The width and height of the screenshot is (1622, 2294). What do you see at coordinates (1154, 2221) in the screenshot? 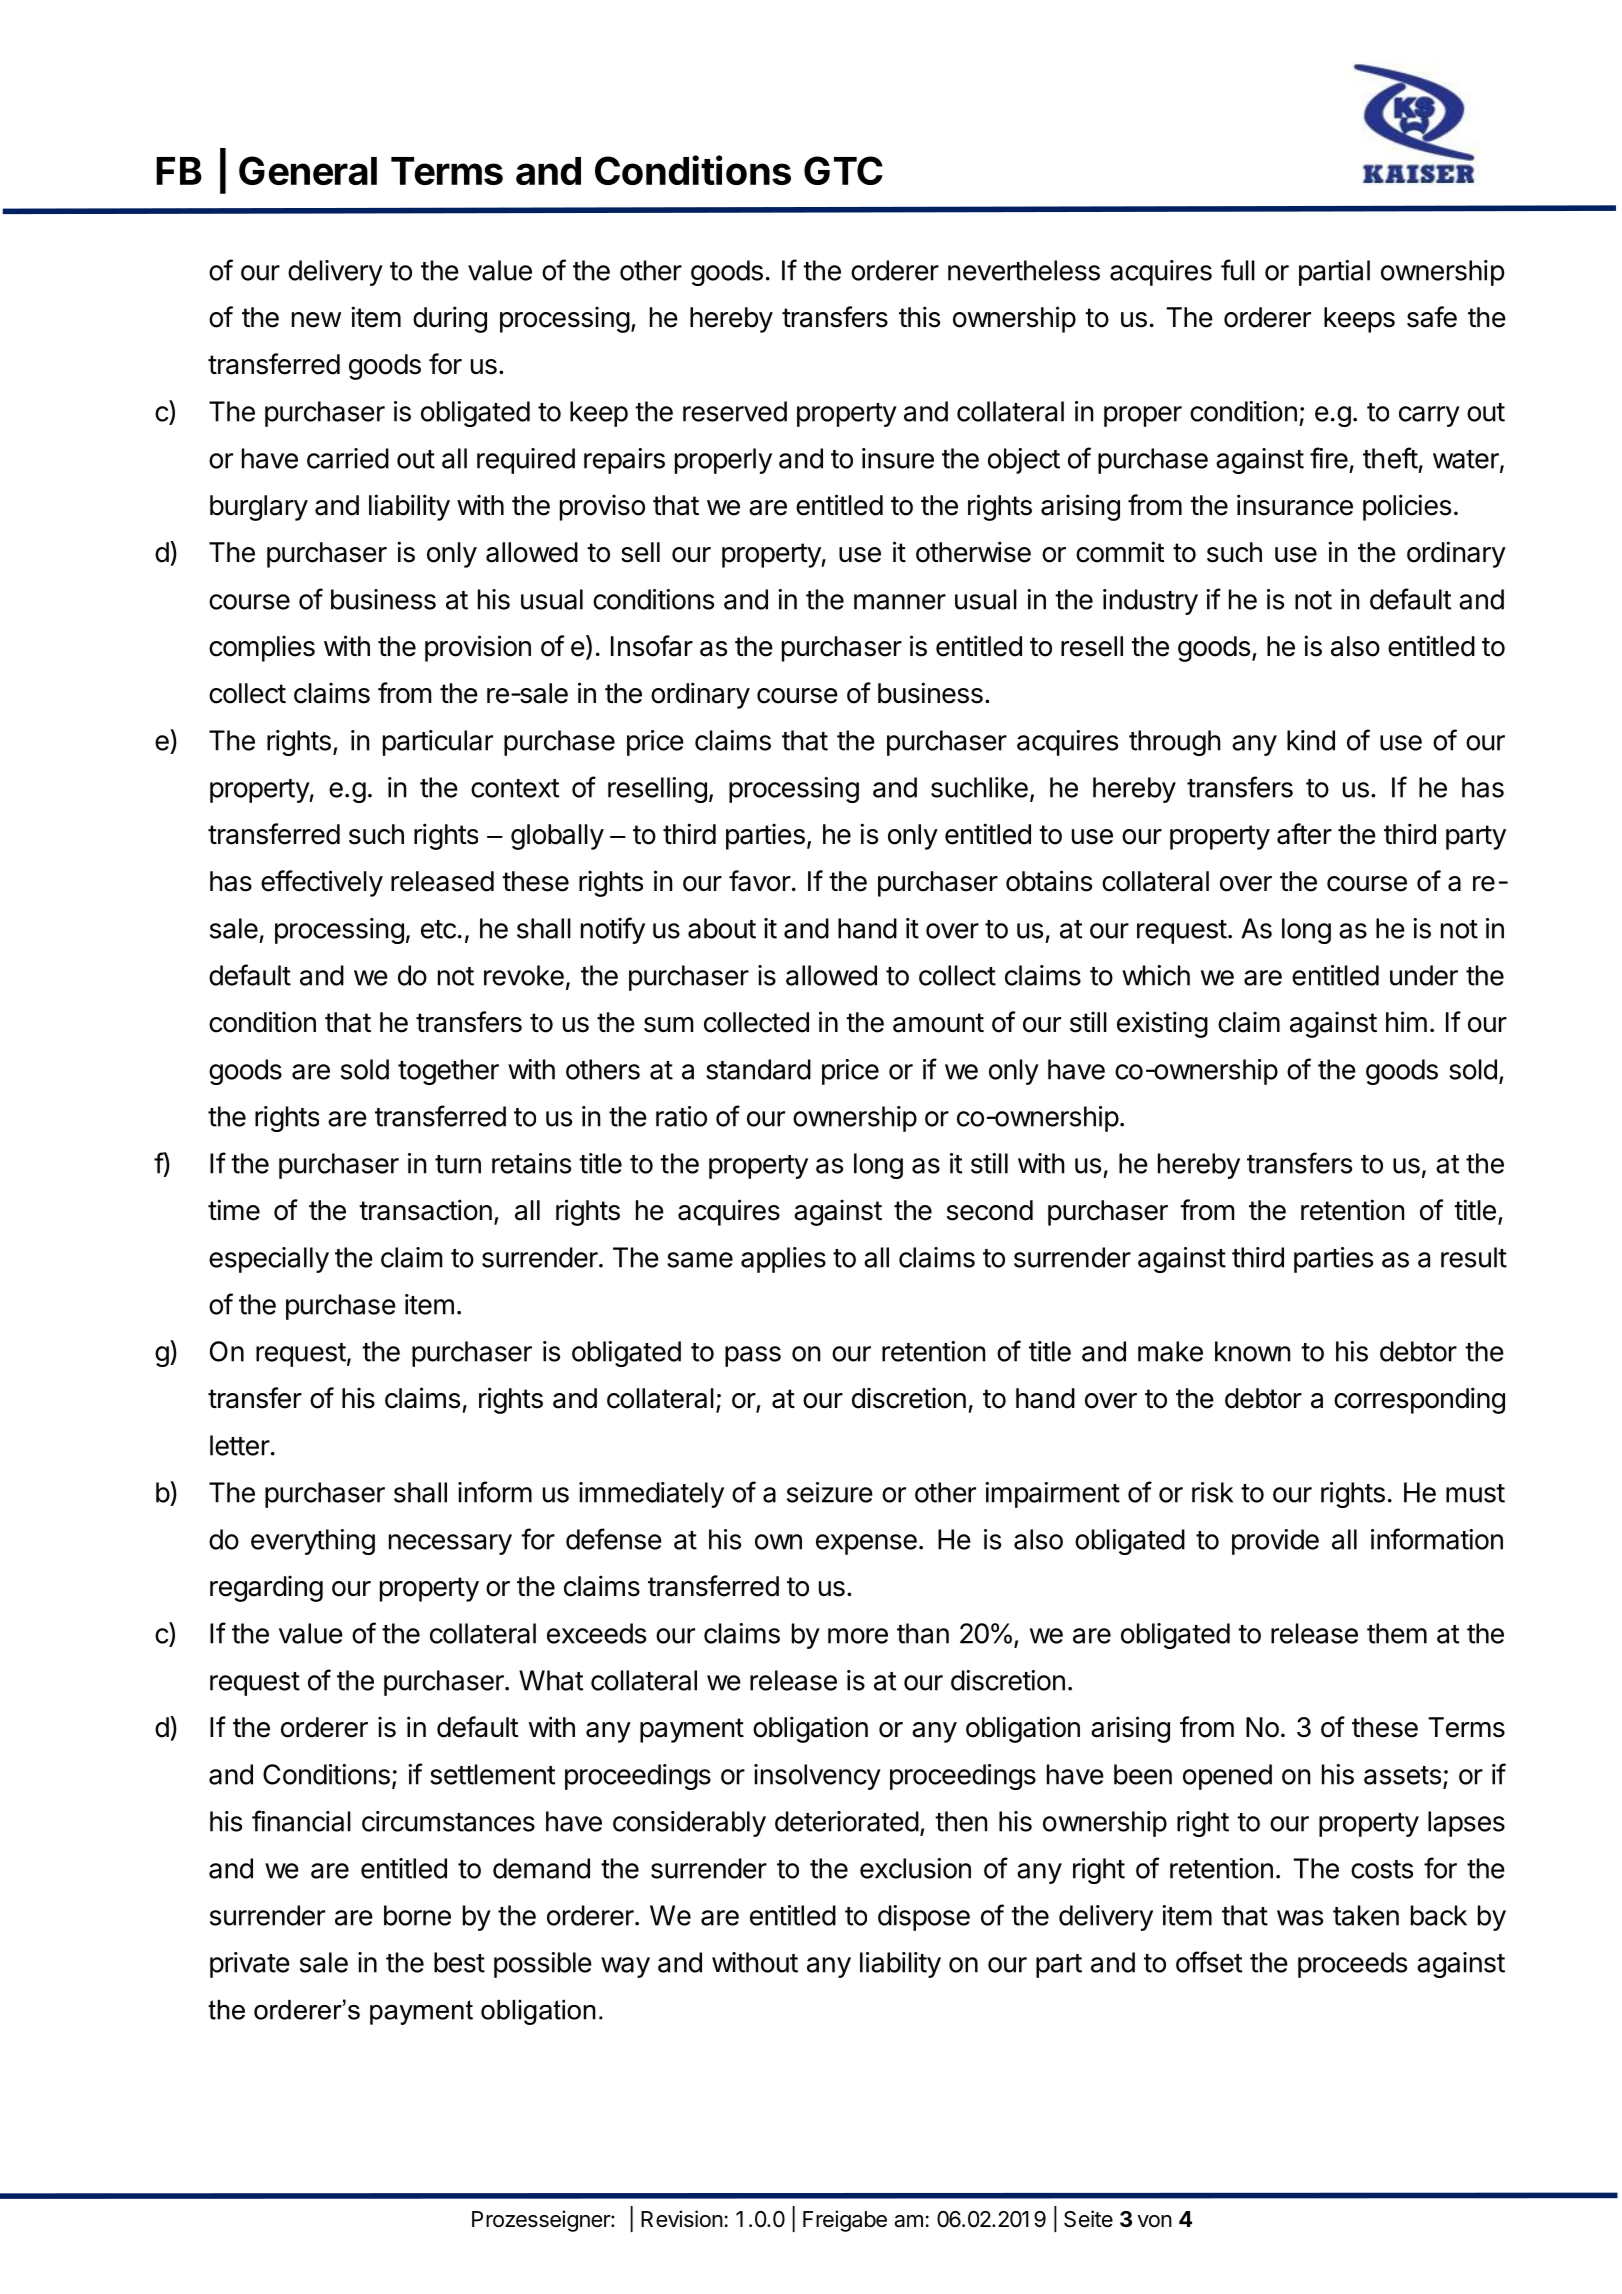
I see `von` at bounding box center [1154, 2221].
